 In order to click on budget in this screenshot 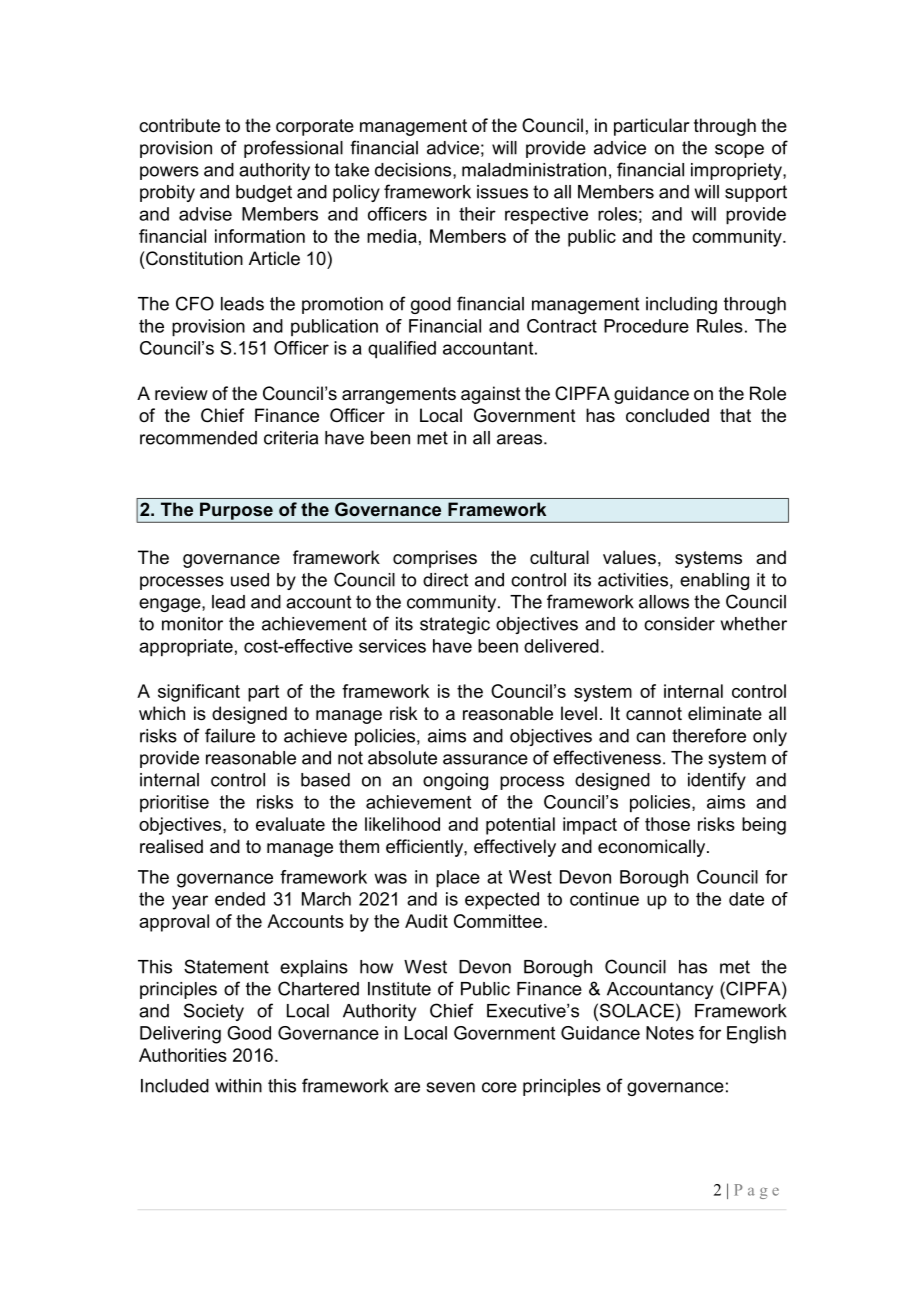, I will do `click(264, 193)`.
